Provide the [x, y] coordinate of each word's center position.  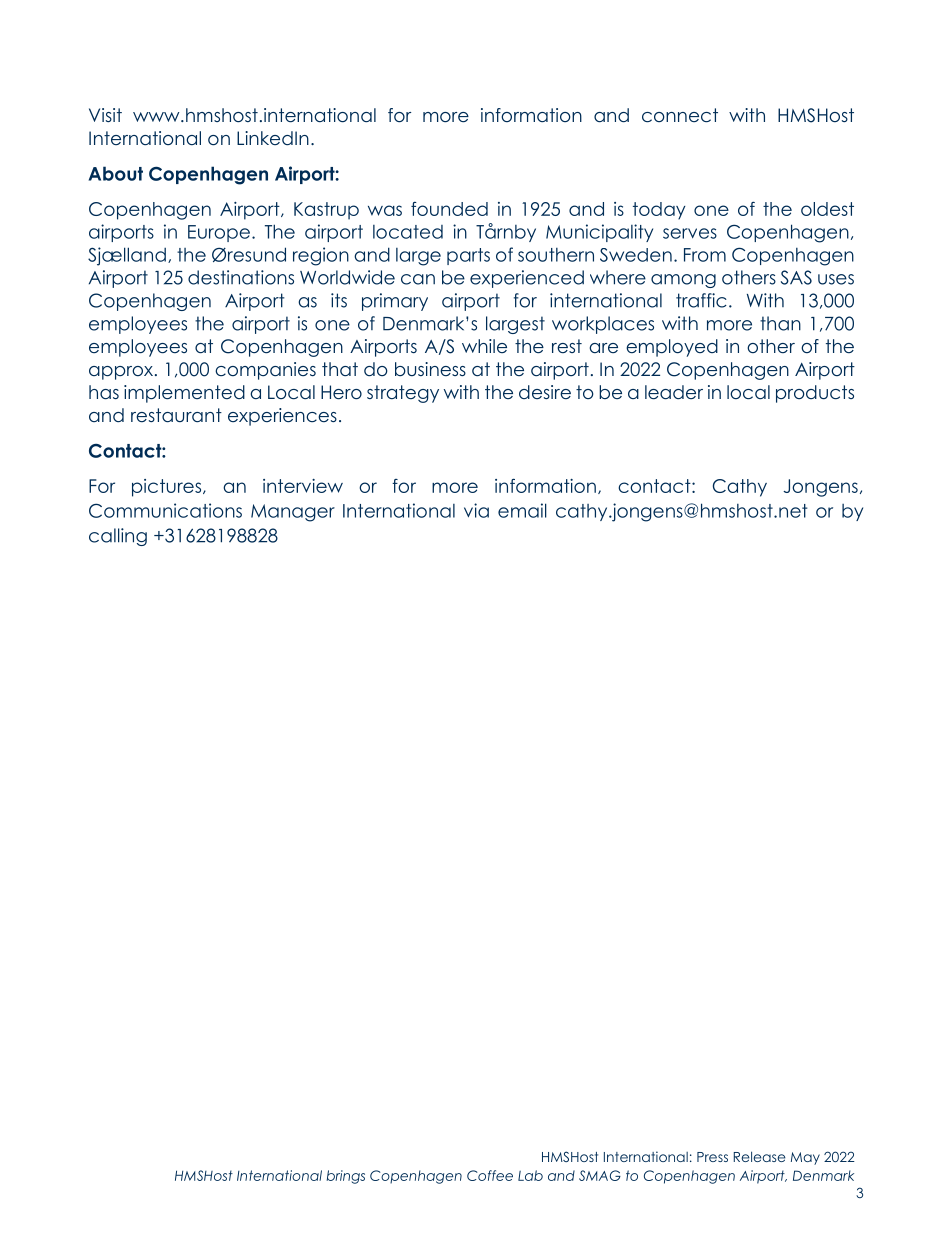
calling [118, 537]
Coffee [490, 1175]
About [116, 173]
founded [449, 209]
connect [680, 115]
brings [346, 1177]
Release [760, 1156]
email [522, 510]
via [476, 510]
